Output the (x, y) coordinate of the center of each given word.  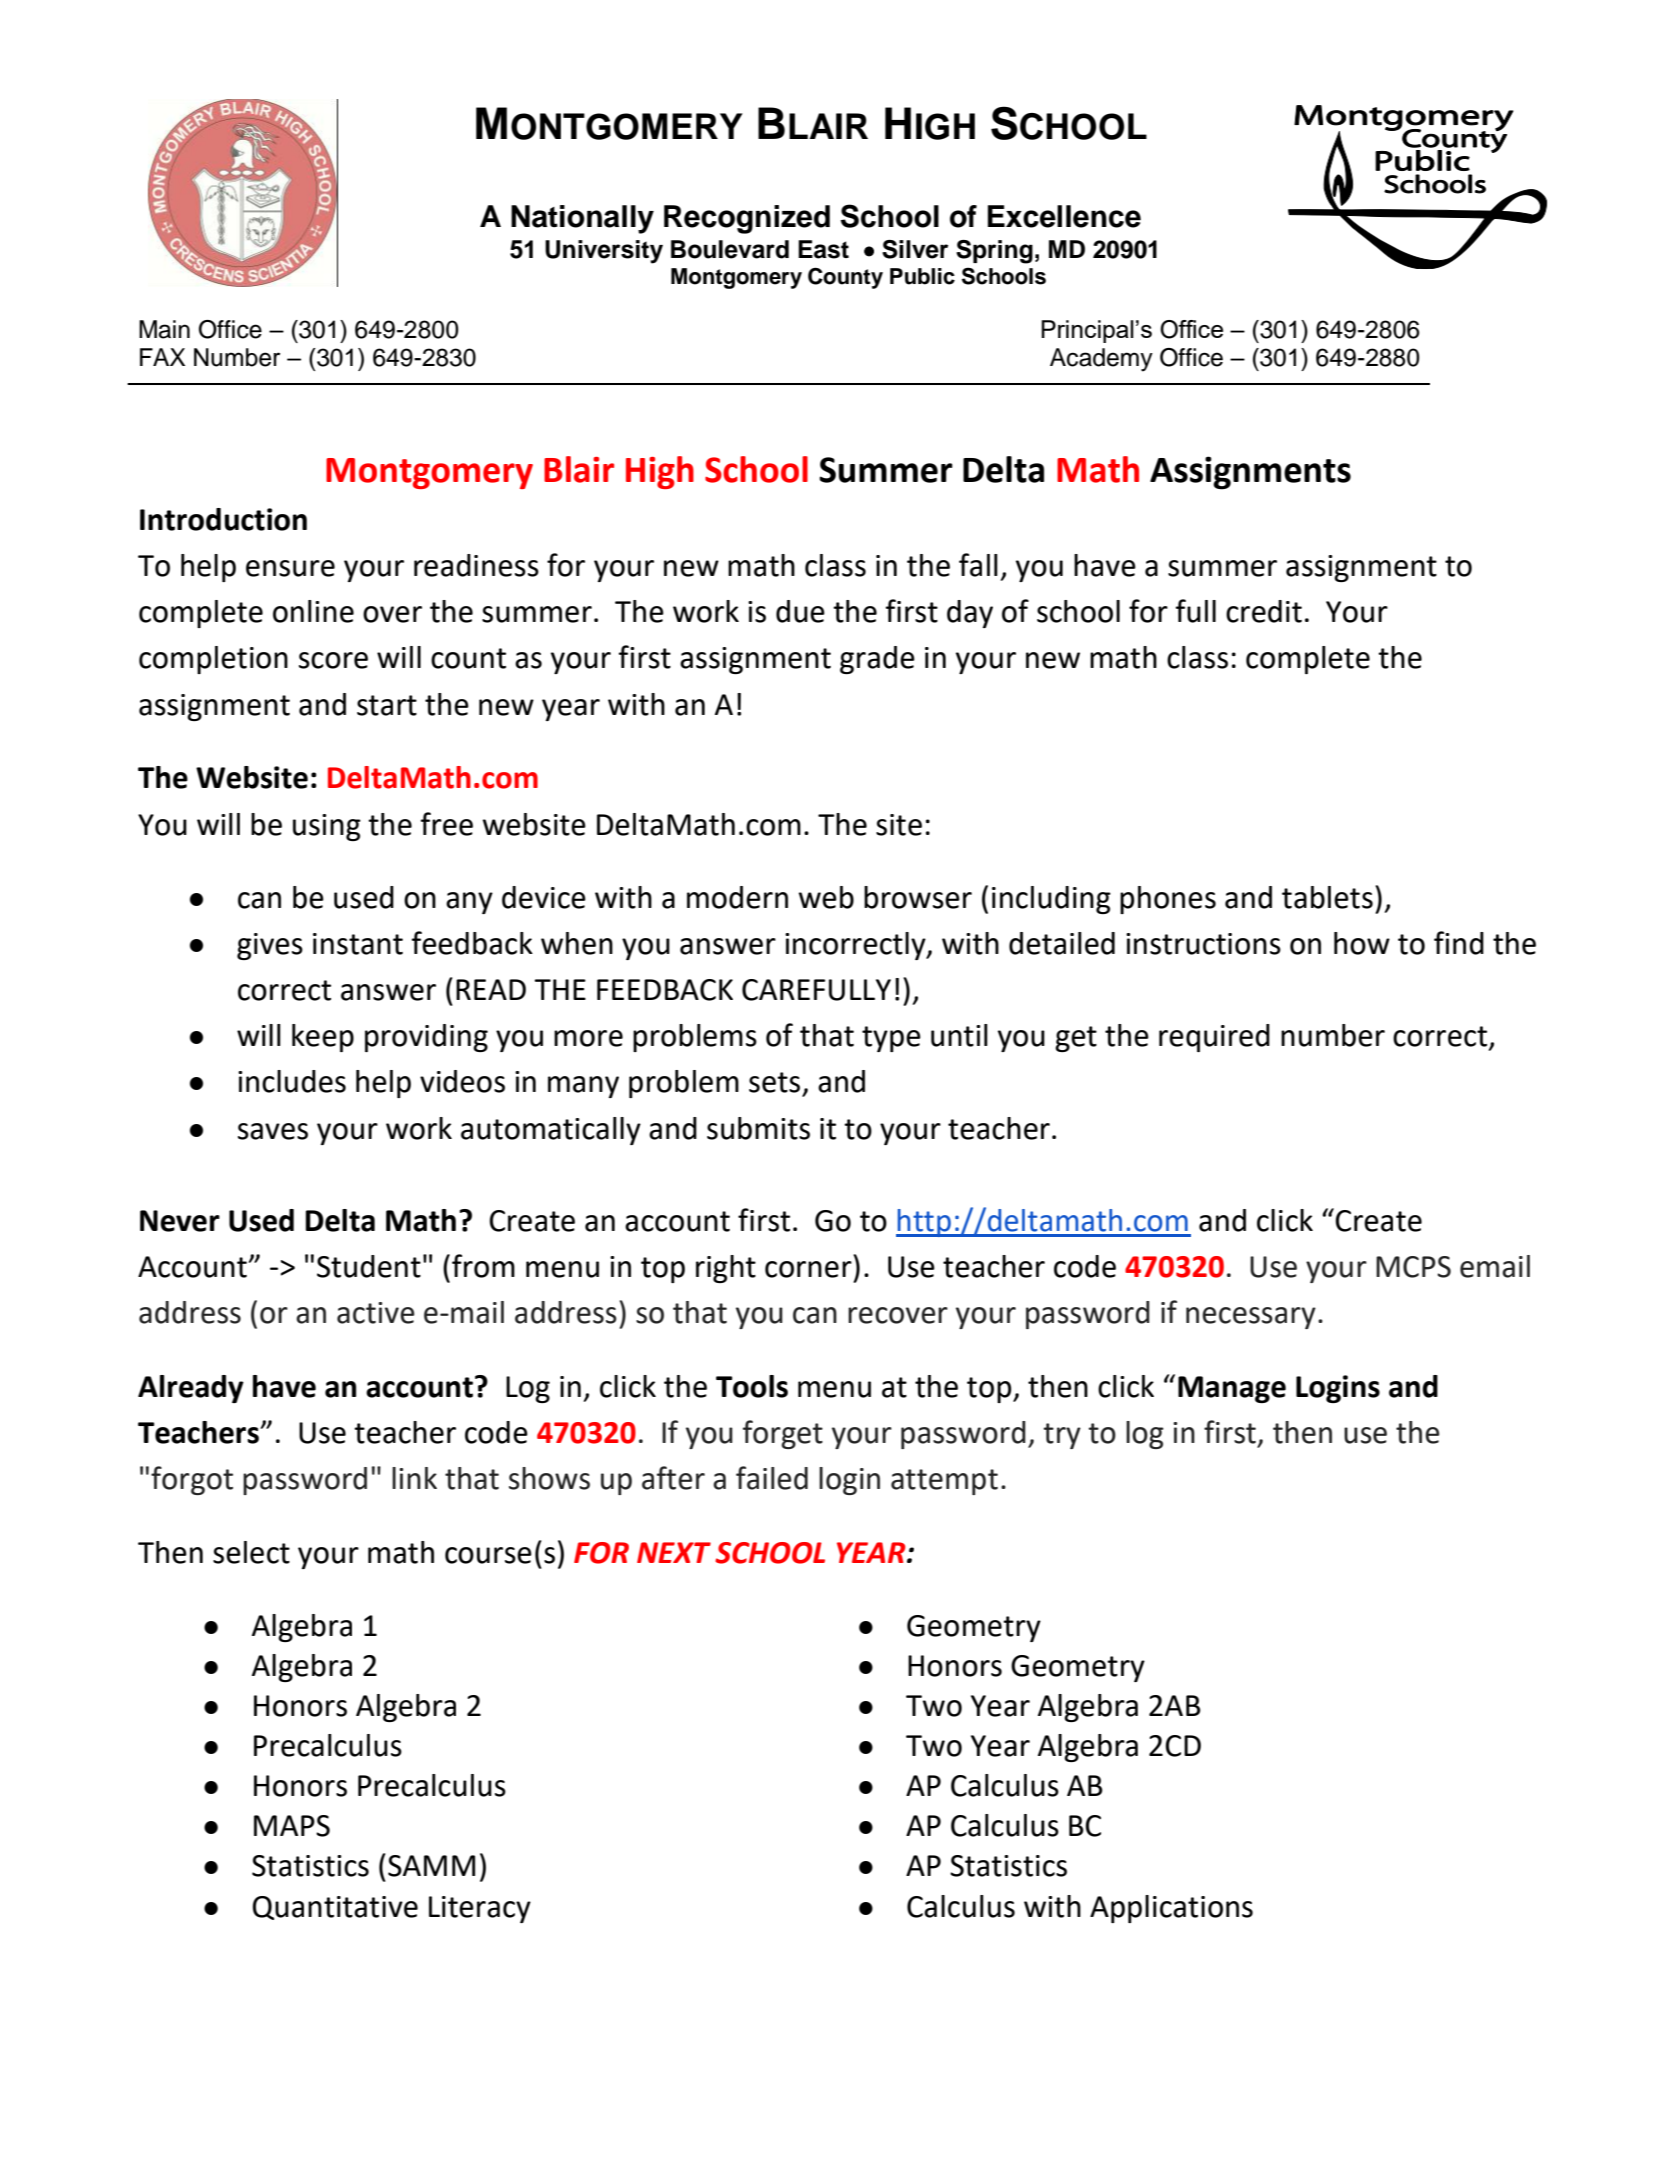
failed (772, 1478)
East (823, 249)
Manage (1232, 1389)
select (251, 1552)
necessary (1251, 1318)
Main (164, 329)
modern (737, 897)
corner (808, 1269)
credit (1264, 611)
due (800, 611)
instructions (1203, 944)
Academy (1101, 360)
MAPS (292, 1826)
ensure (290, 568)
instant (358, 944)
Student (369, 1266)
